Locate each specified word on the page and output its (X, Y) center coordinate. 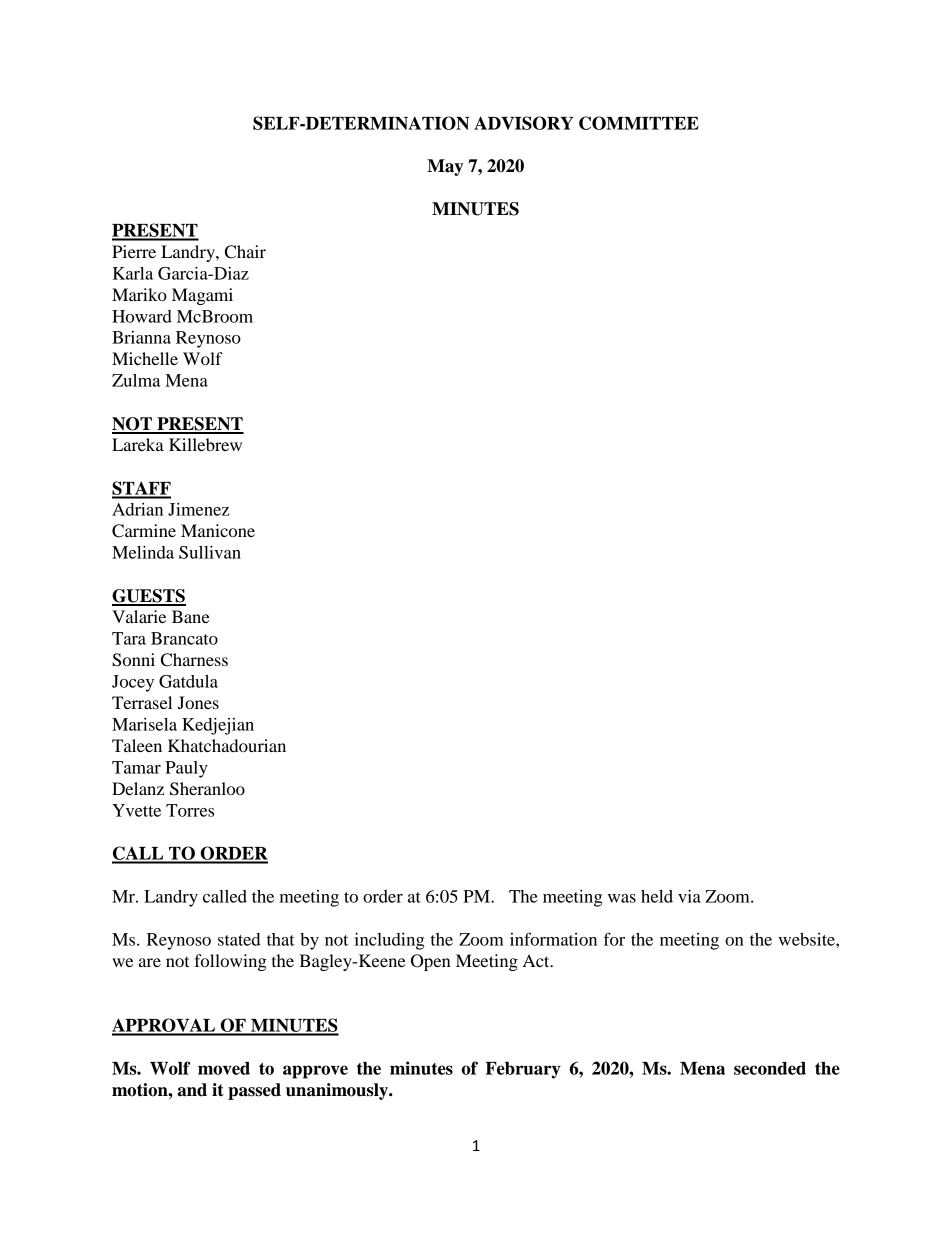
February (523, 1070)
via (689, 896)
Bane (191, 616)
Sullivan (210, 552)
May (445, 167)
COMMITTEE (639, 123)
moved (224, 1068)
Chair (245, 252)
